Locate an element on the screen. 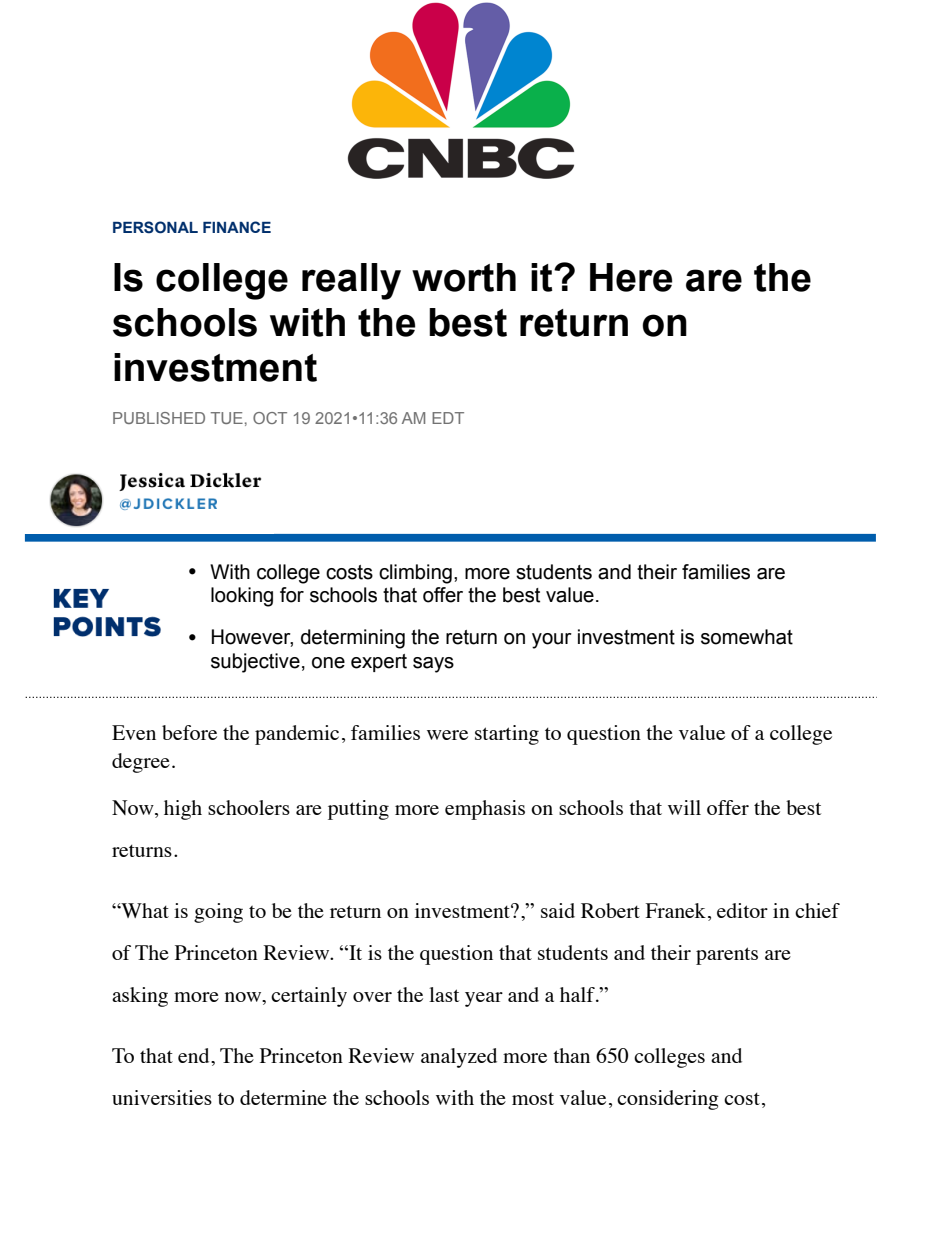 The image size is (952, 1233). Here is located at coordinates (631, 277).
